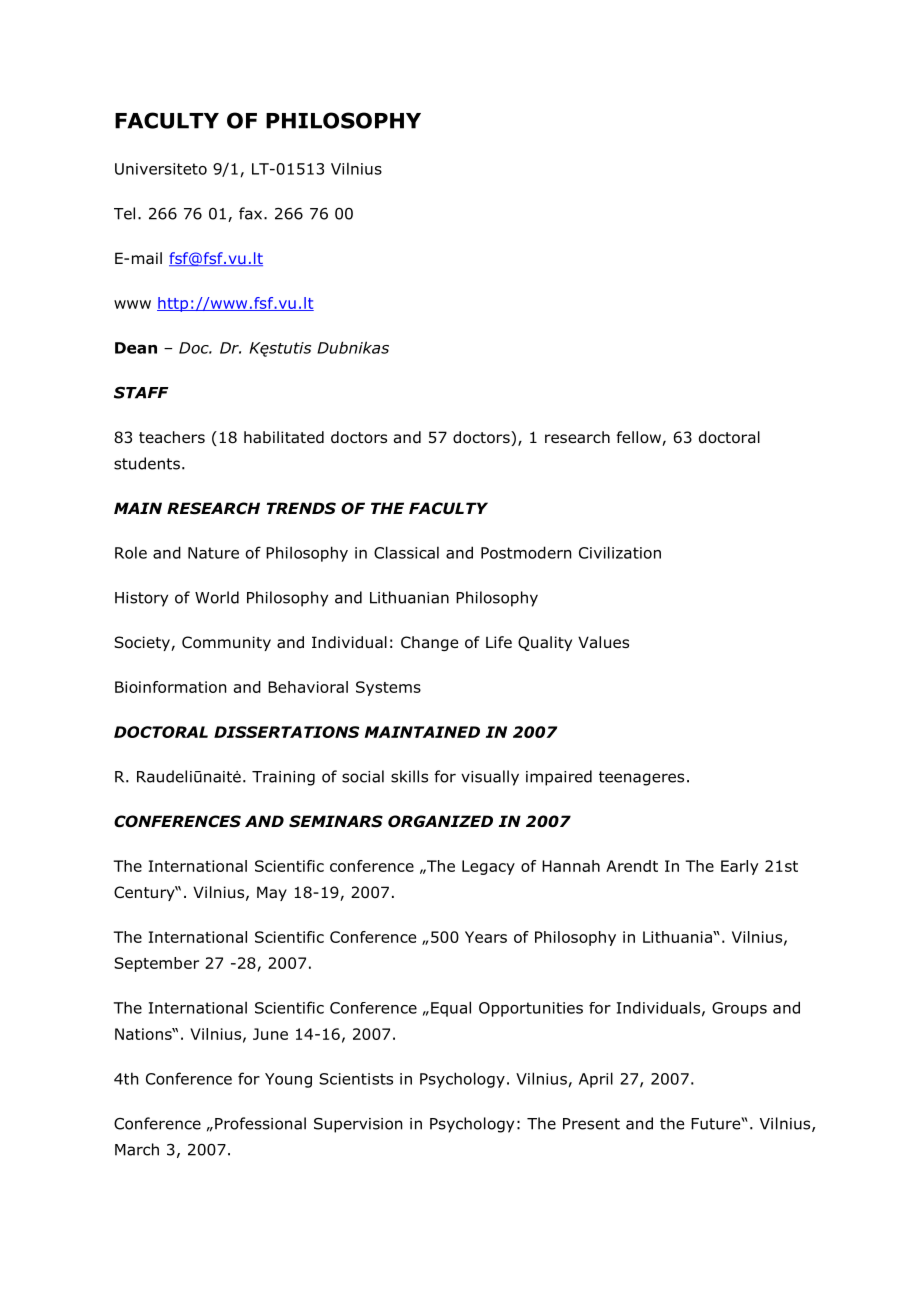  I want to click on Tel, so click(124, 213).
